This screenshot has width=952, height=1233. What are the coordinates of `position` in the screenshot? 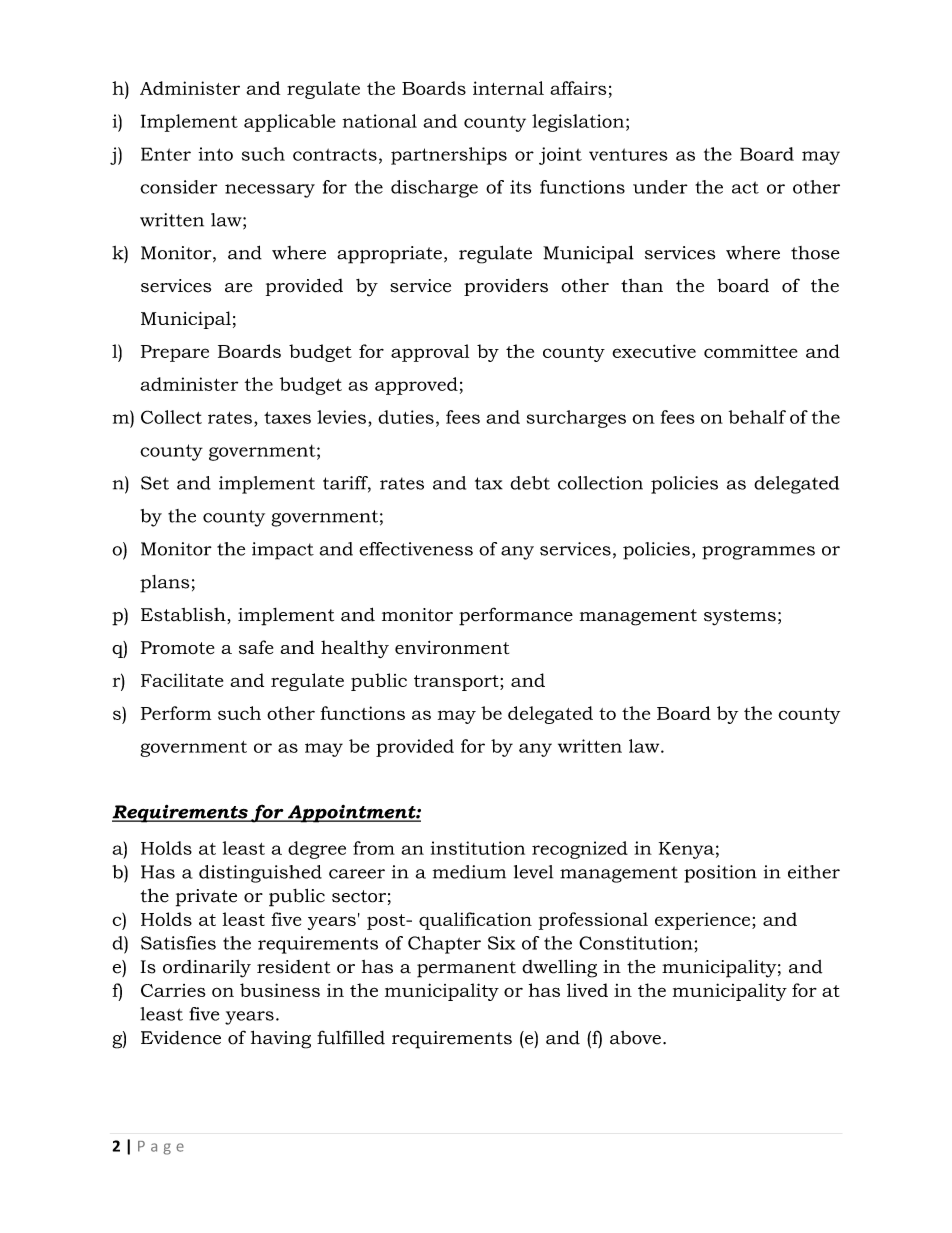 It's located at (720, 874).
